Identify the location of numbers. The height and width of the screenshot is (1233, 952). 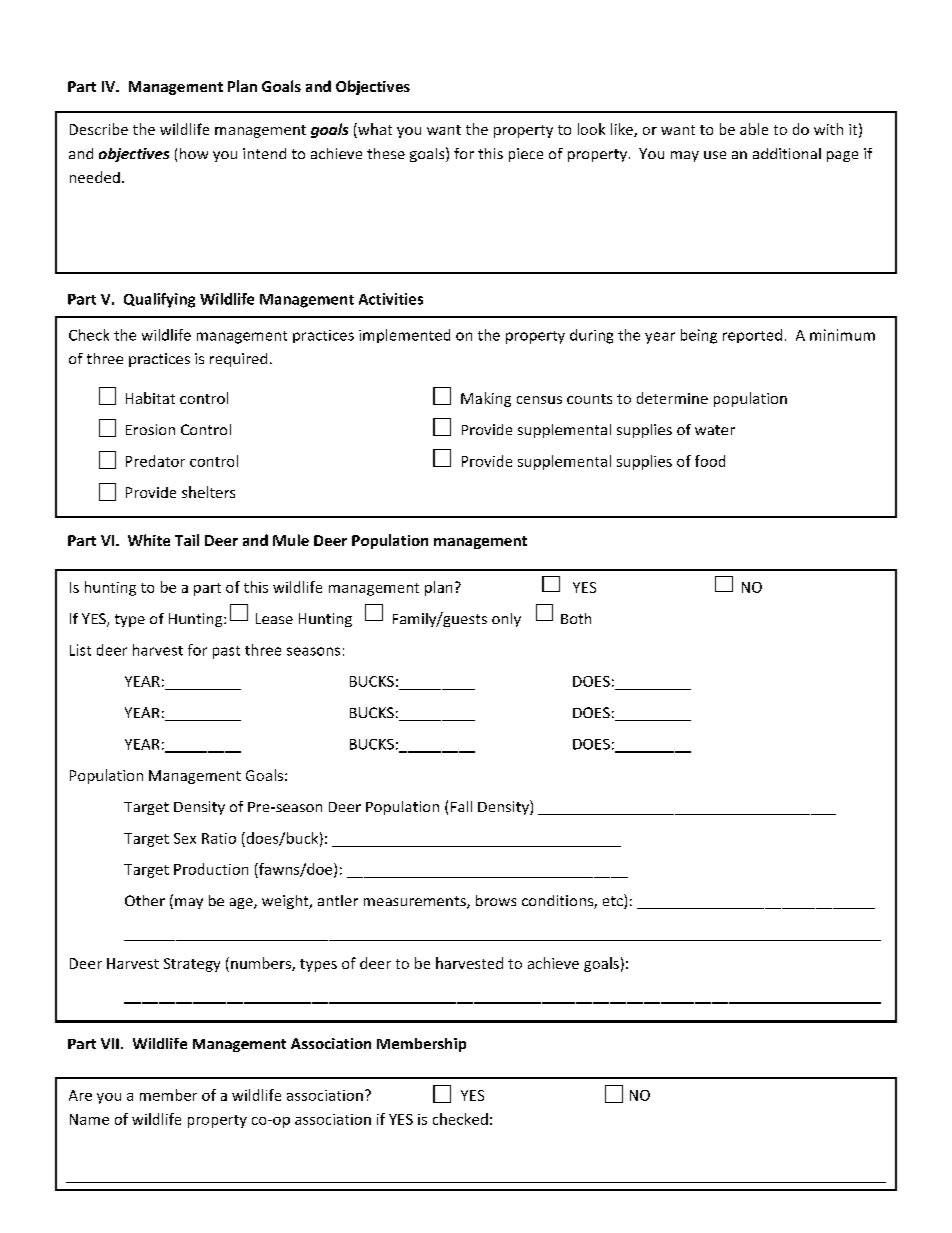
(262, 964).
